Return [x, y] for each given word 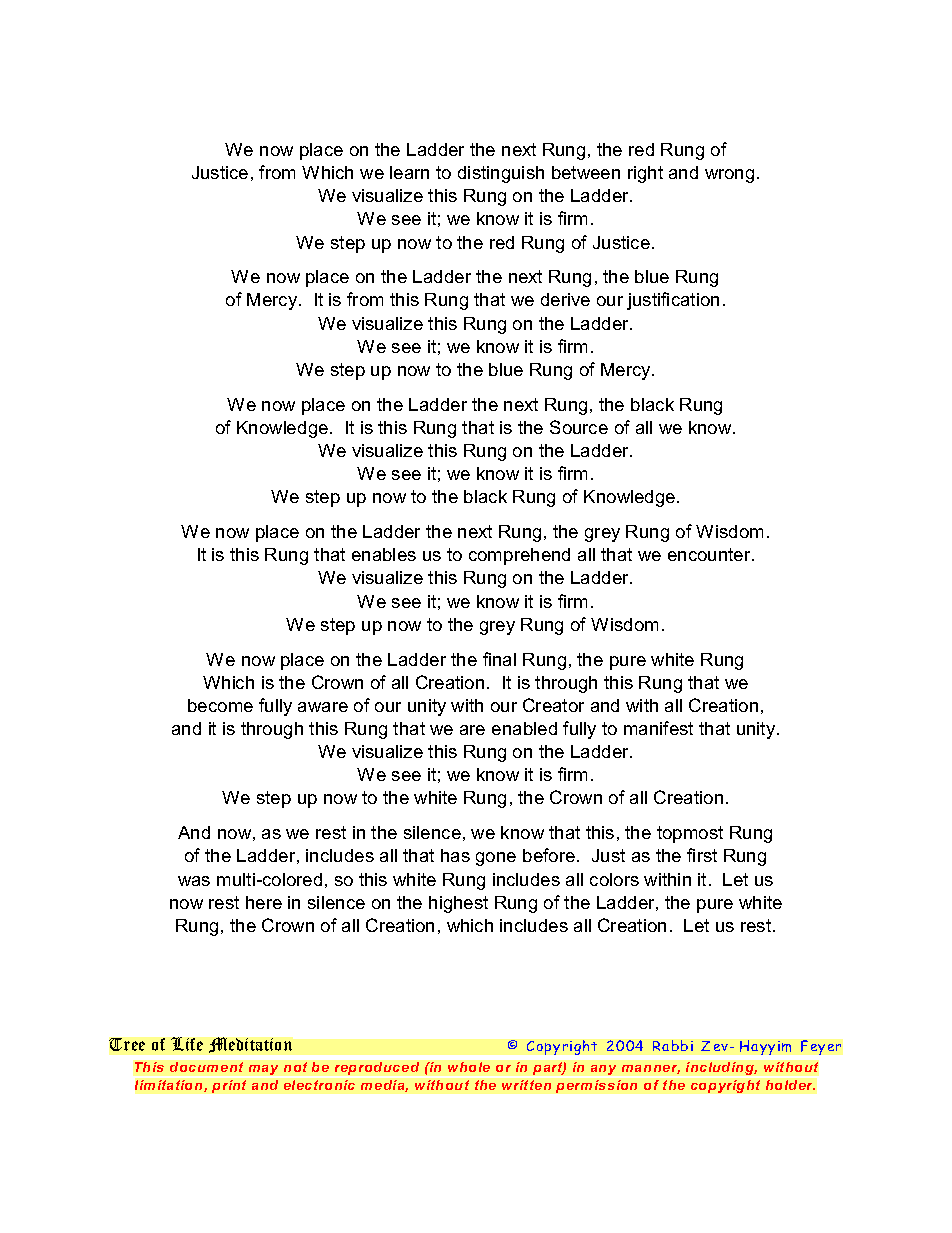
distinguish [501, 174]
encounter [710, 554]
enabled [524, 728]
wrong [729, 176]
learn [409, 172]
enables [384, 554]
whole [469, 1067]
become [220, 705]
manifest [658, 728]
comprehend [519, 556]
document [206, 1067]
